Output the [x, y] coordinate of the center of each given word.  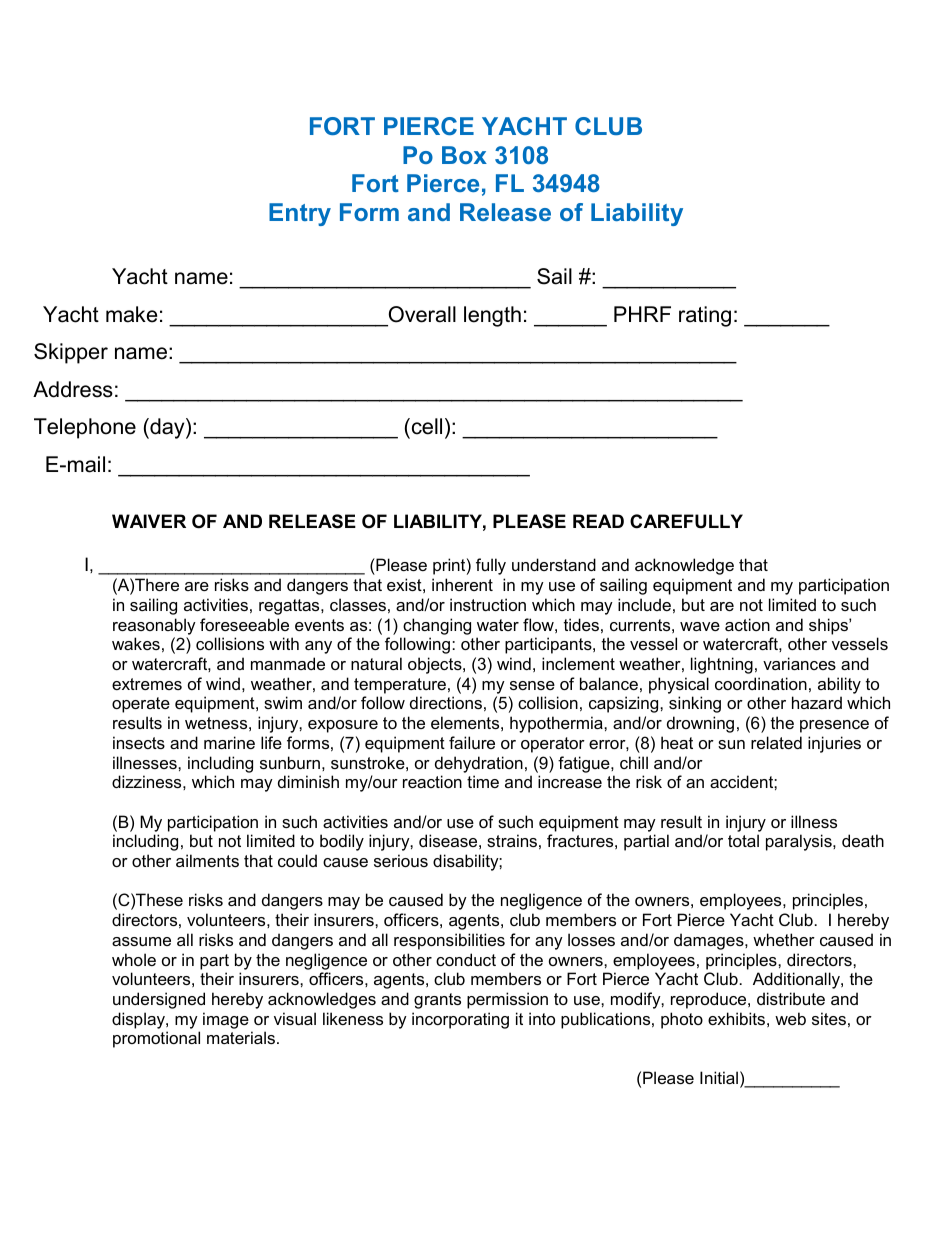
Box [464, 155]
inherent [462, 584]
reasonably [154, 626]
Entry [300, 214]
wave [700, 626]
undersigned [159, 1000]
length [492, 316]
